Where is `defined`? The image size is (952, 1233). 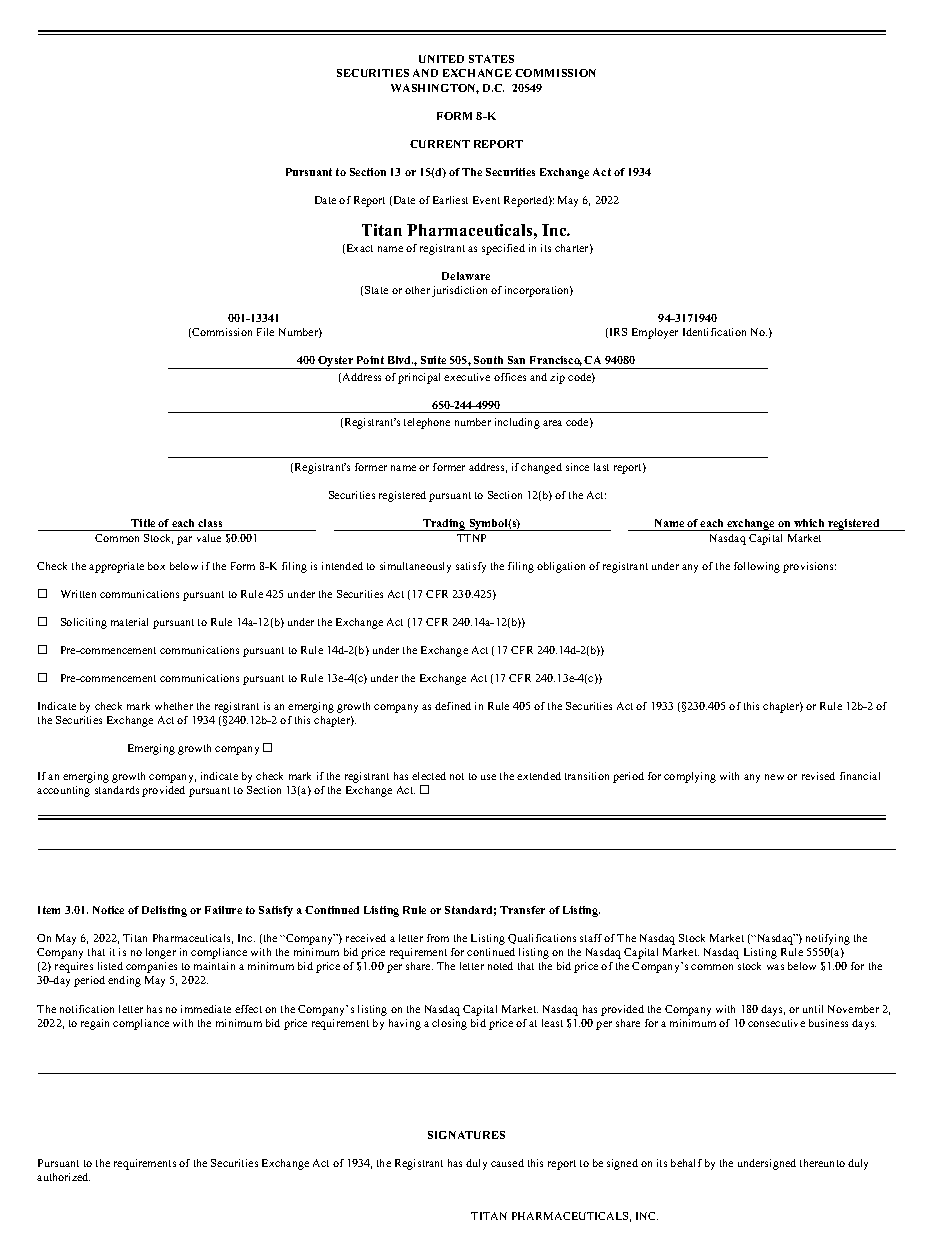 defined is located at coordinates (453, 706).
